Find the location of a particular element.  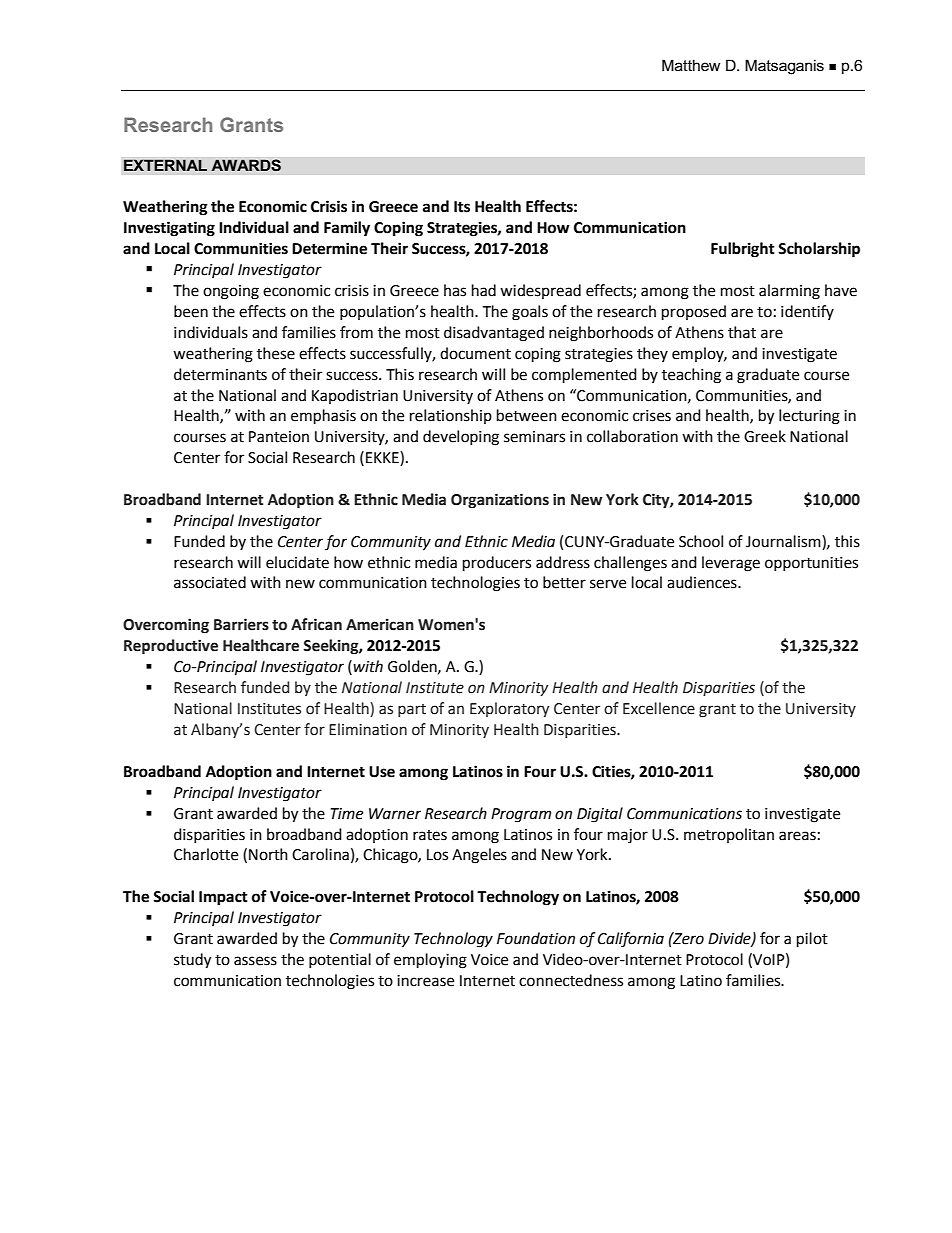

metropolitan is located at coordinates (729, 835).
